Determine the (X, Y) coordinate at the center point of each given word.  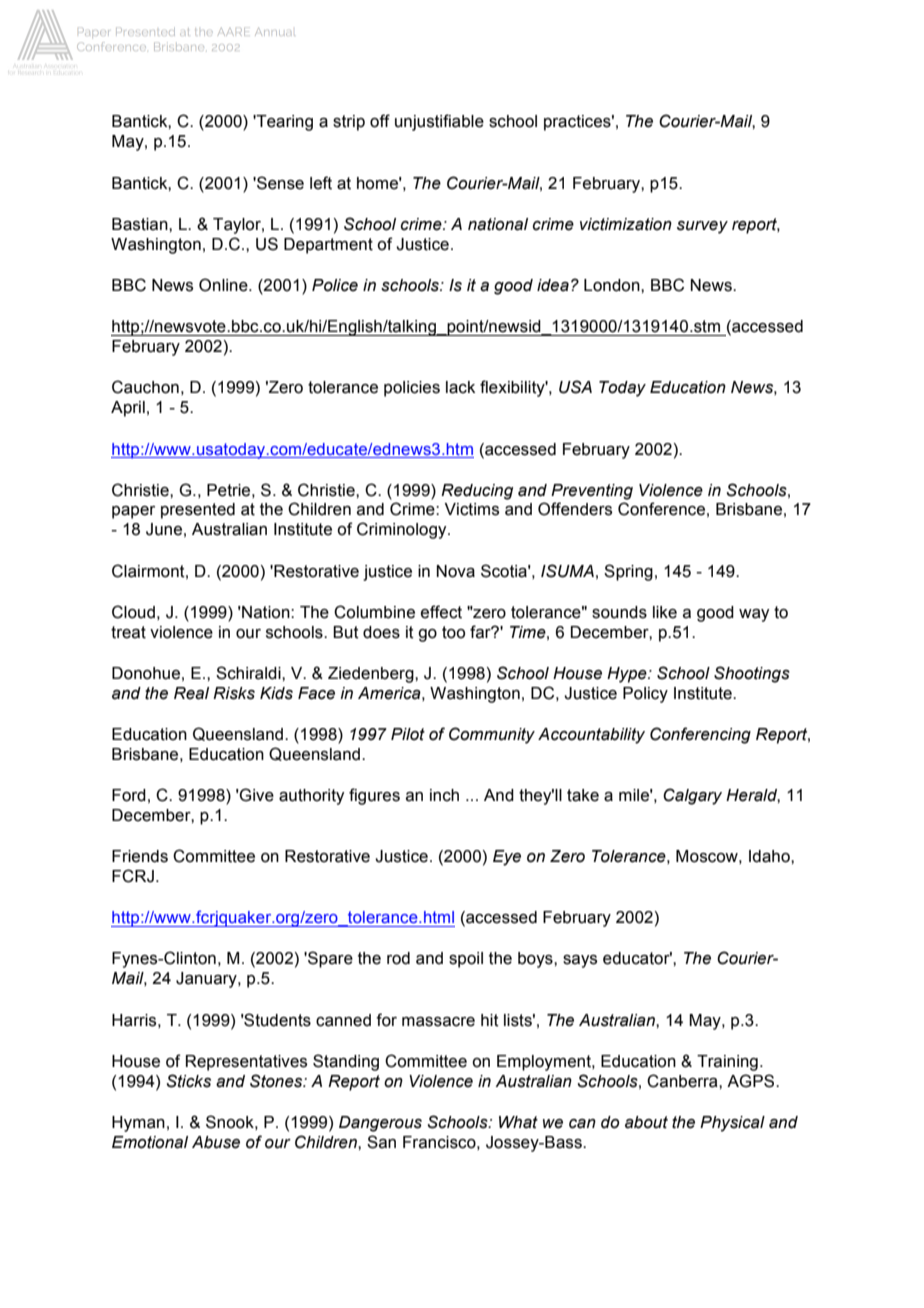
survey (702, 227)
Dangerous (380, 1124)
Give (256, 795)
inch (444, 795)
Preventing (592, 492)
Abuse (216, 1142)
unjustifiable (439, 122)
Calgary (692, 796)
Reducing (477, 492)
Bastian (141, 224)
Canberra (683, 1081)
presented (198, 511)
